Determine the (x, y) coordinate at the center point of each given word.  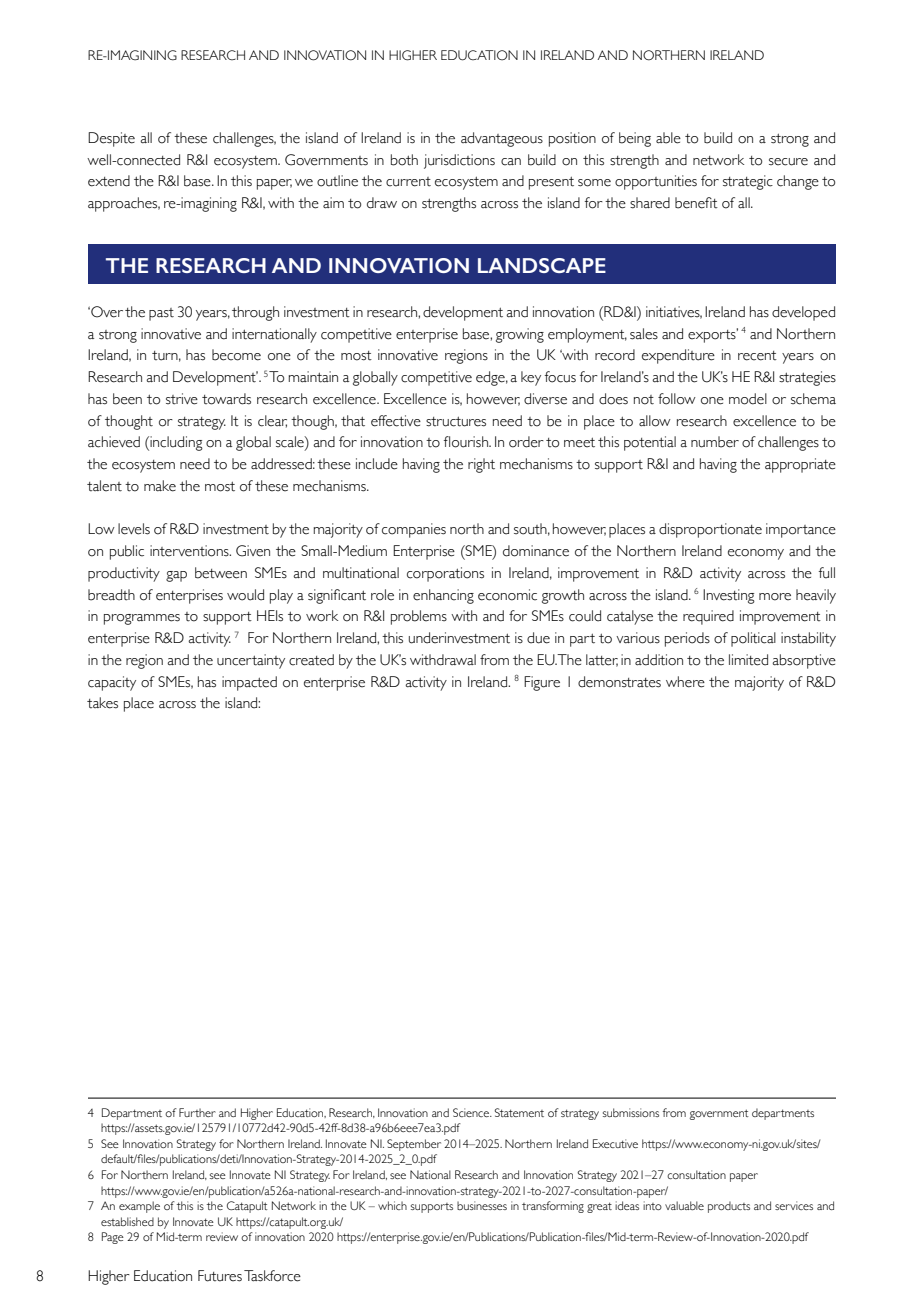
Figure (542, 683)
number (715, 442)
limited (748, 660)
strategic (748, 182)
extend (109, 181)
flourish (467, 442)
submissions (631, 1112)
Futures (220, 1276)
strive (182, 399)
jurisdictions (459, 161)
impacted (249, 683)
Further (197, 1112)
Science (472, 1112)
